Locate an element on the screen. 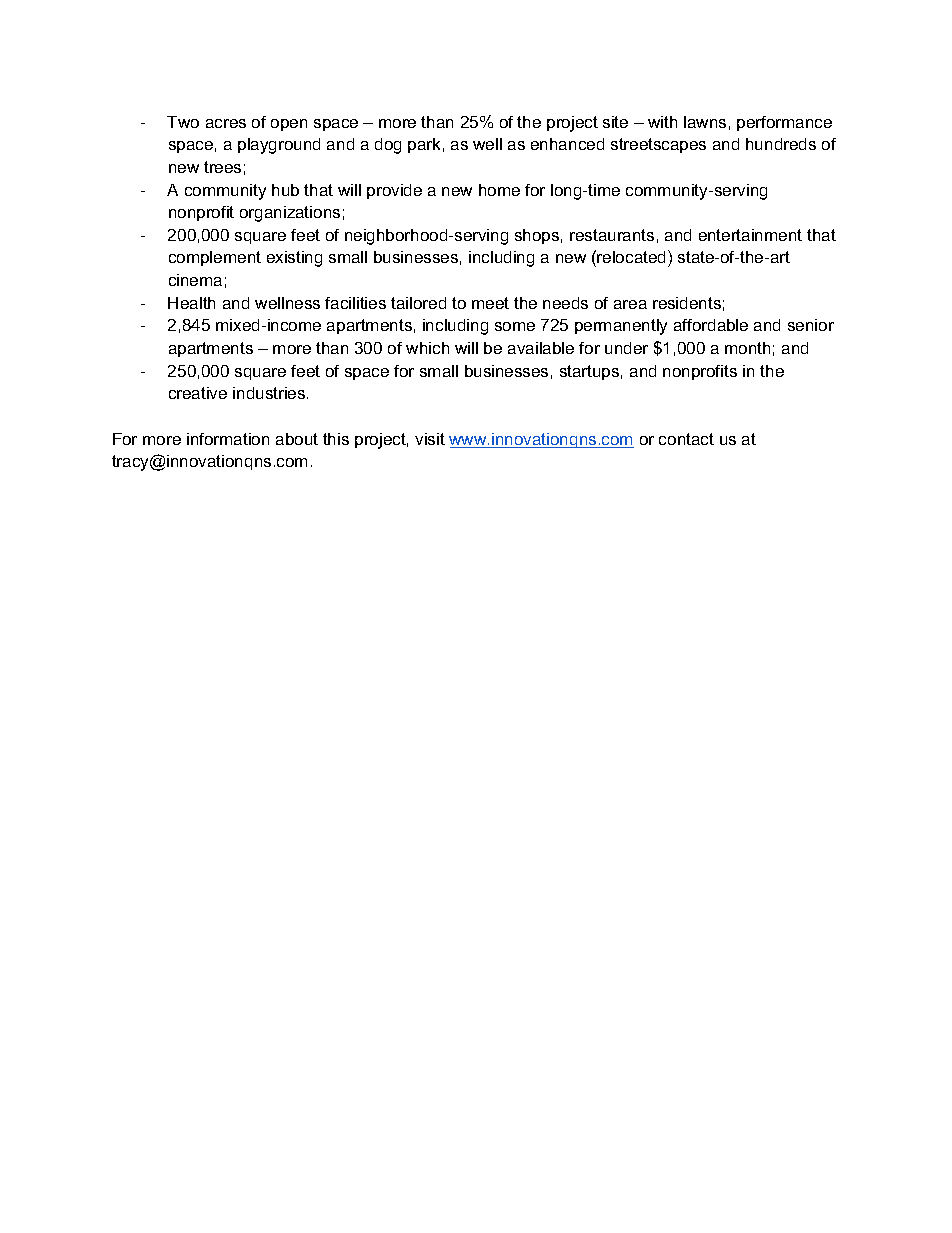  organizations is located at coordinates (290, 214).
